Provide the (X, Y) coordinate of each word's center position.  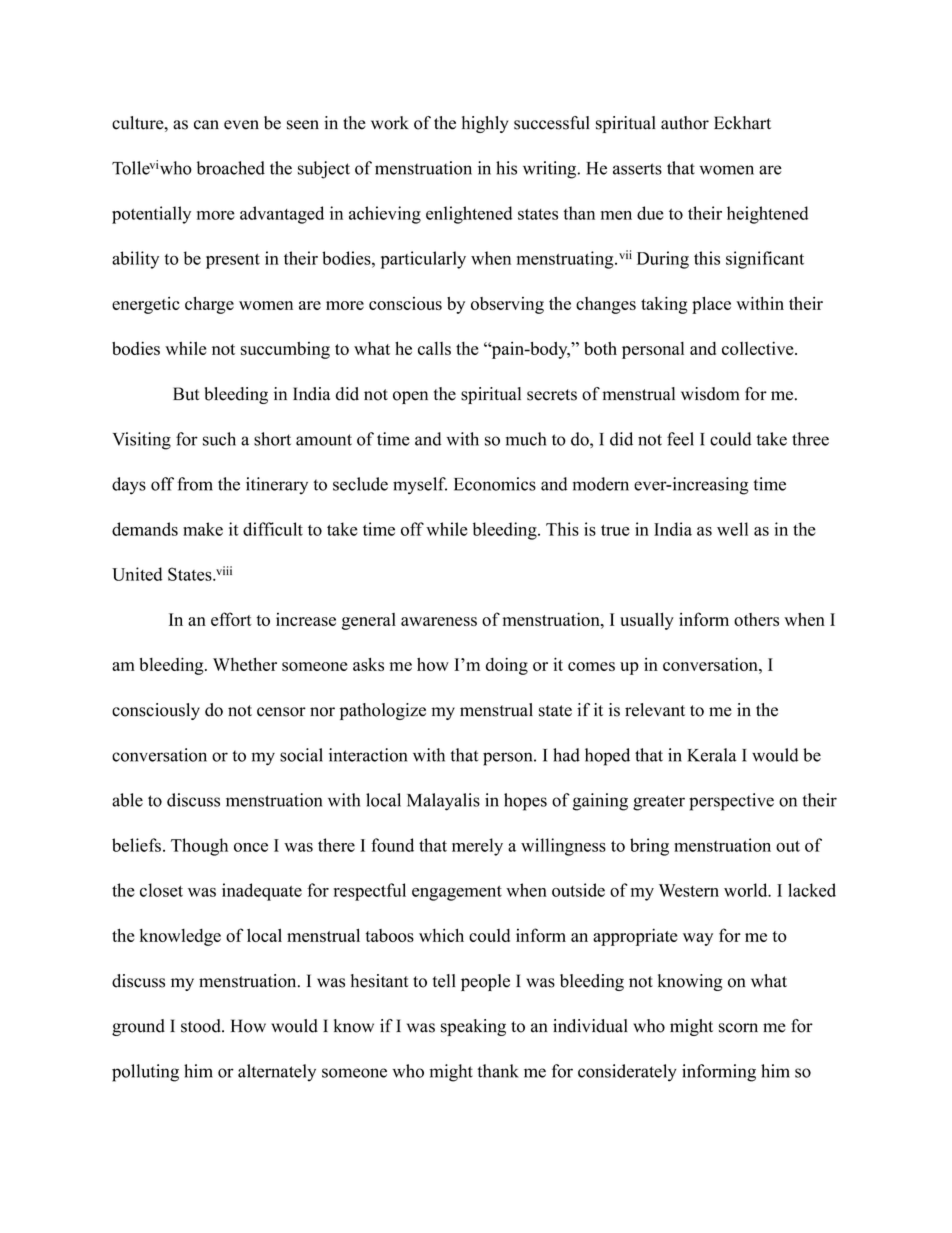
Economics (495, 484)
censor (281, 712)
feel (680, 439)
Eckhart (742, 123)
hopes (525, 802)
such (219, 439)
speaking (473, 1027)
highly (485, 124)
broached (231, 168)
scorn (738, 1028)
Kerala (712, 755)
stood (202, 1026)
